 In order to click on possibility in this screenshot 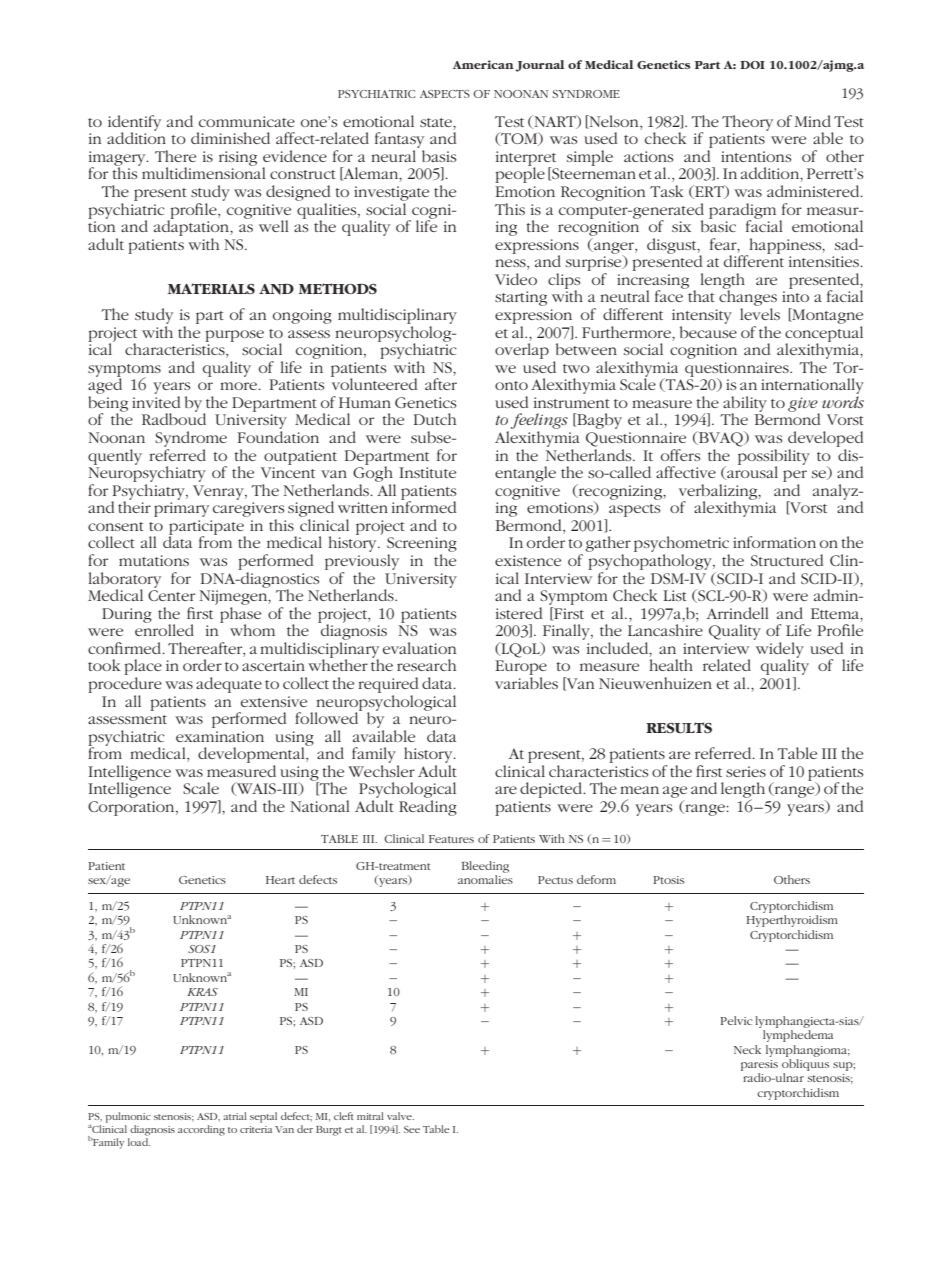, I will do `click(774, 456)`.
